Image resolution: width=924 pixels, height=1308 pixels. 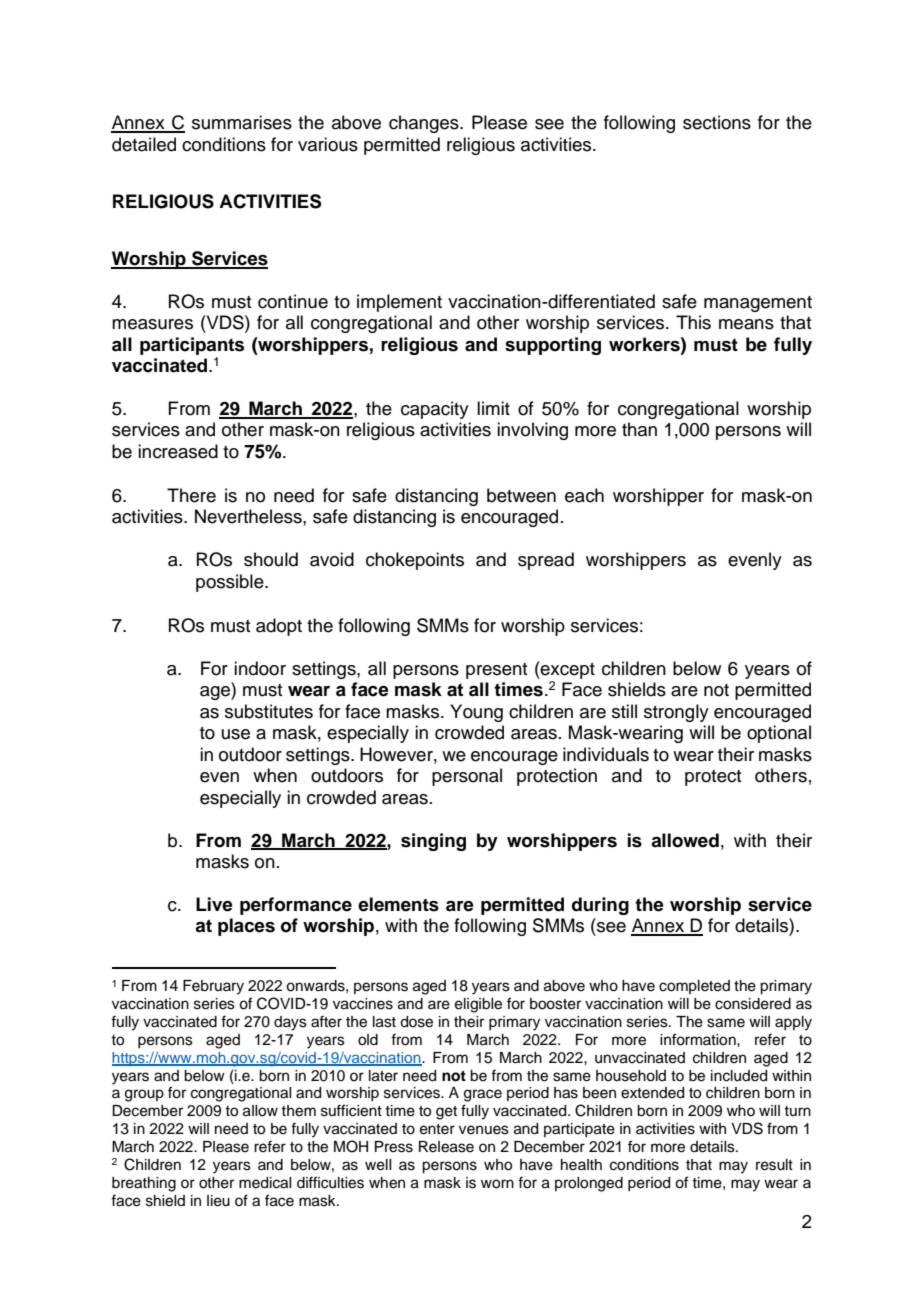 I want to click on between, so click(x=521, y=495).
